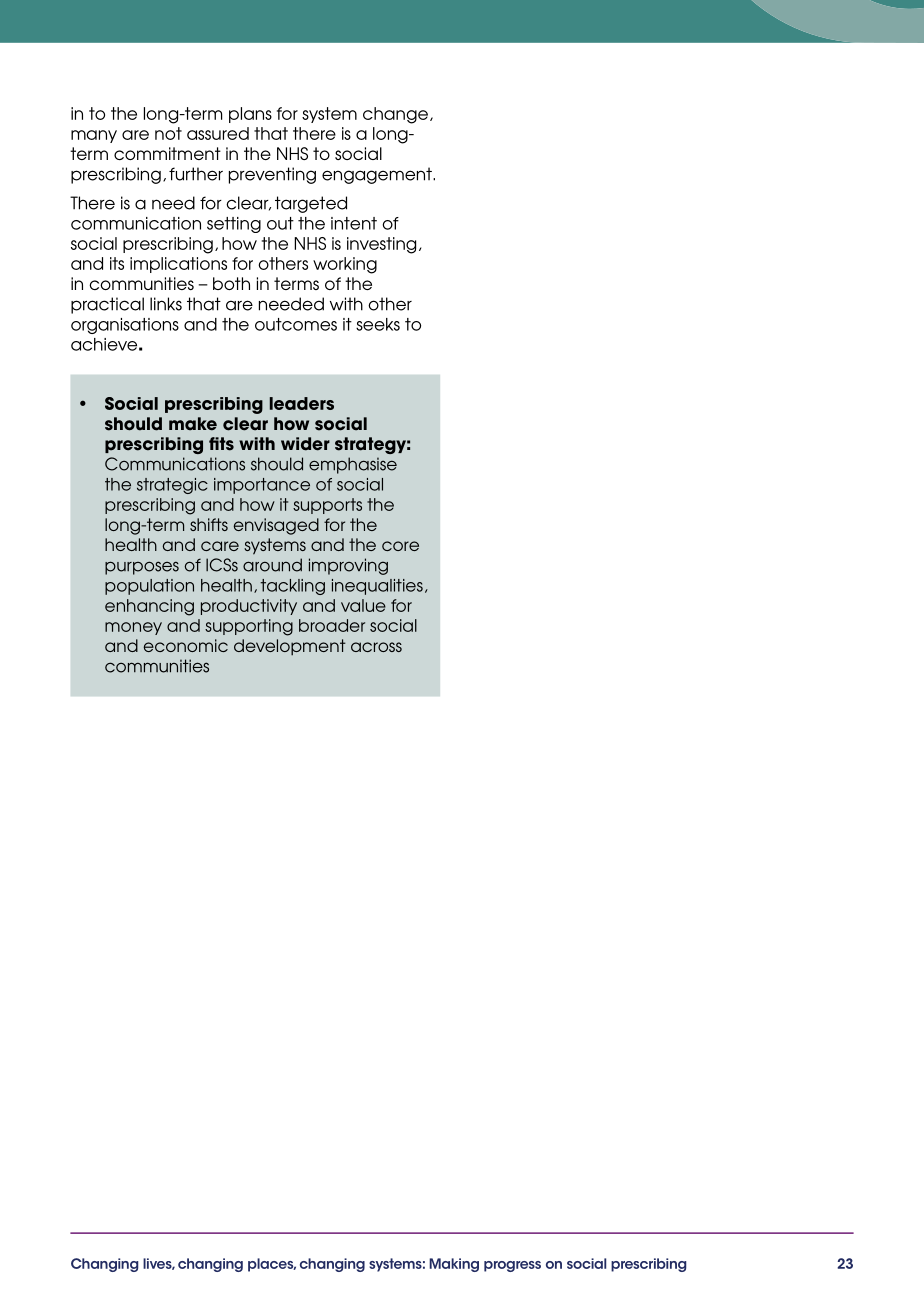 This image has height=1308, width=924. Describe the element at coordinates (454, 1265) in the image. I see `Making` at that location.
